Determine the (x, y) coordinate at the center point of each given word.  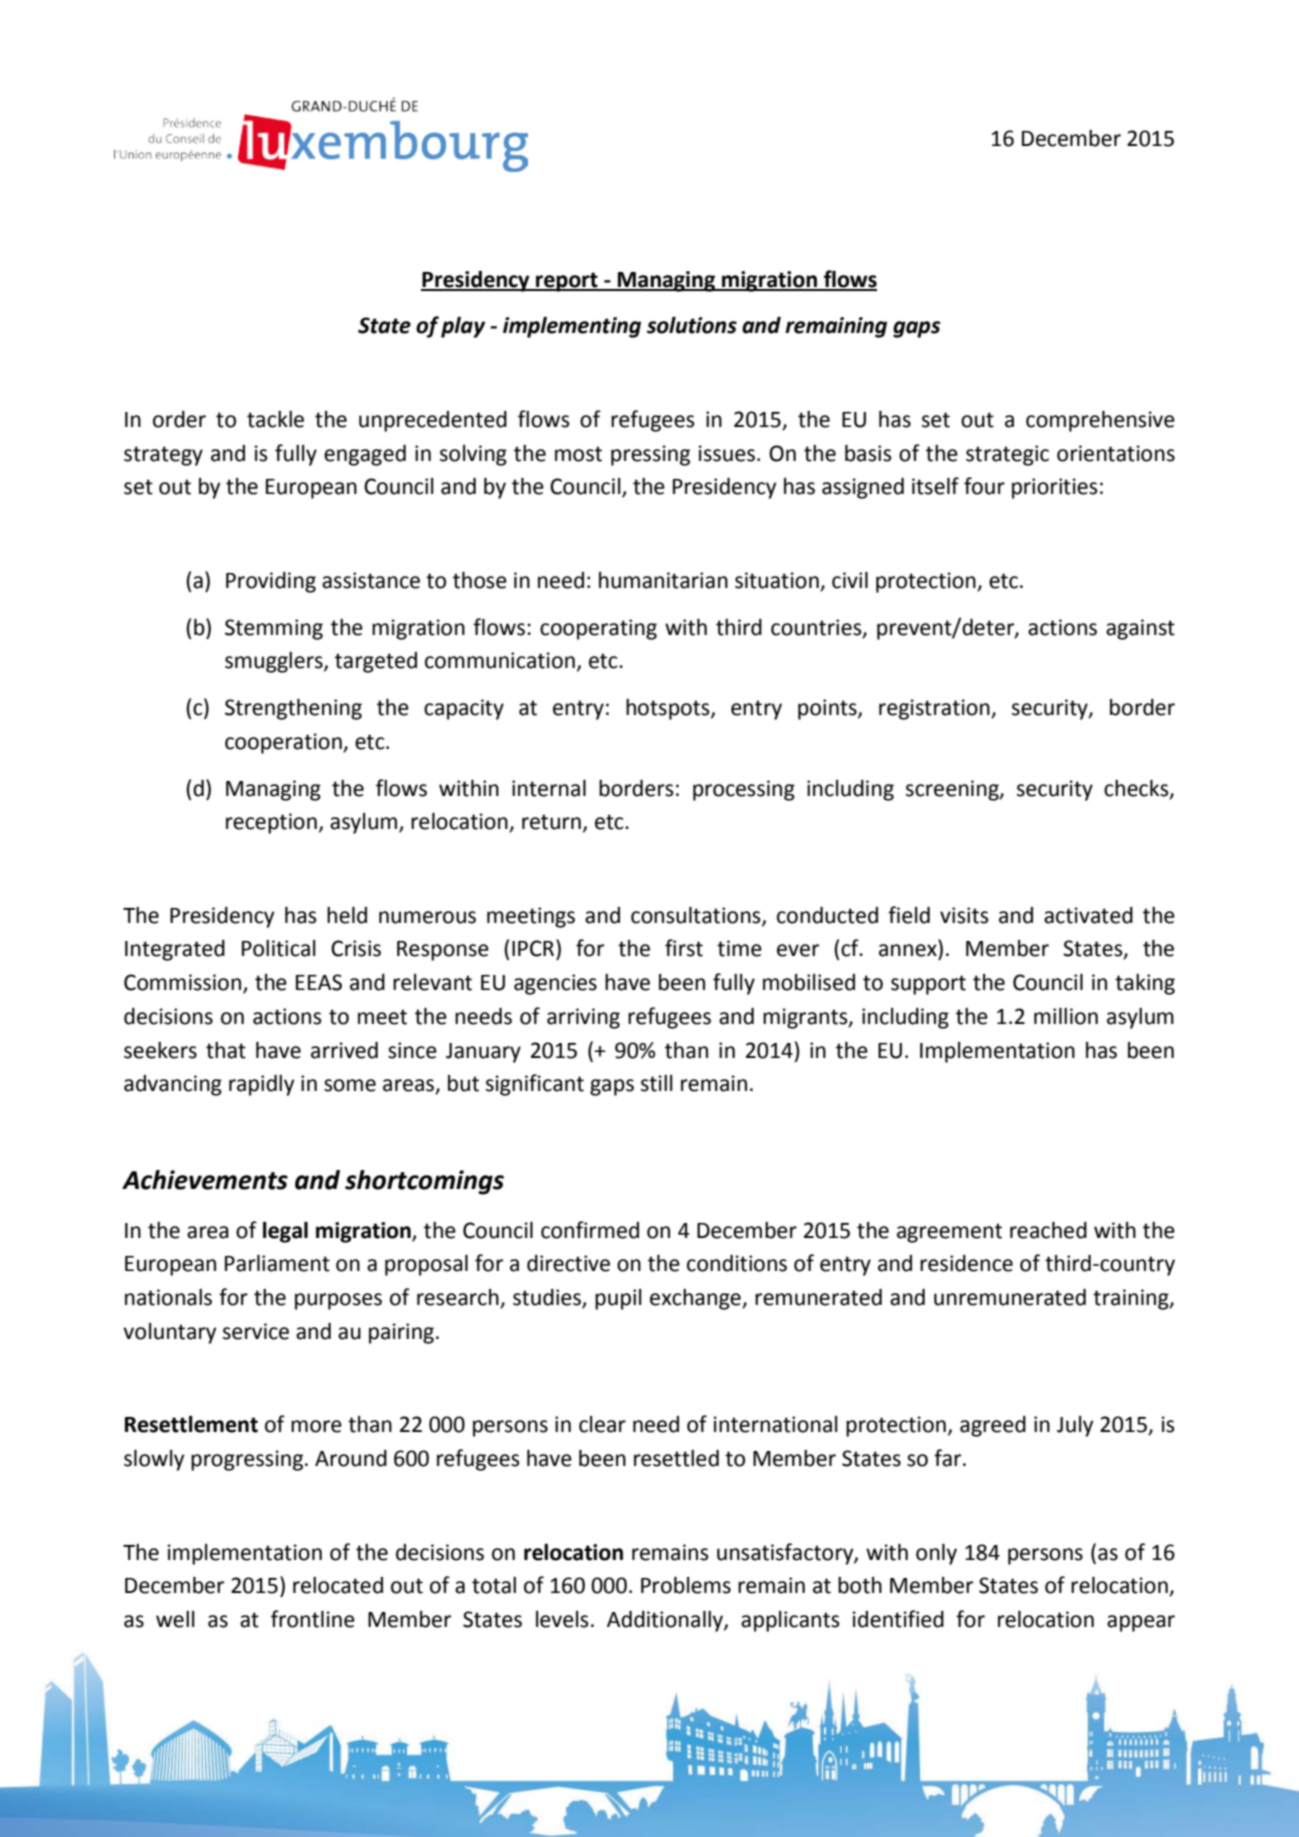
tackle (275, 419)
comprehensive (1100, 421)
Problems (686, 1585)
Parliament (277, 1263)
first (684, 948)
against (1140, 629)
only (936, 1554)
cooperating (598, 629)
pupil (618, 1299)
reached (1048, 1230)
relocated (338, 1585)
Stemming (274, 629)
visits (964, 915)
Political (279, 948)
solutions (692, 325)
